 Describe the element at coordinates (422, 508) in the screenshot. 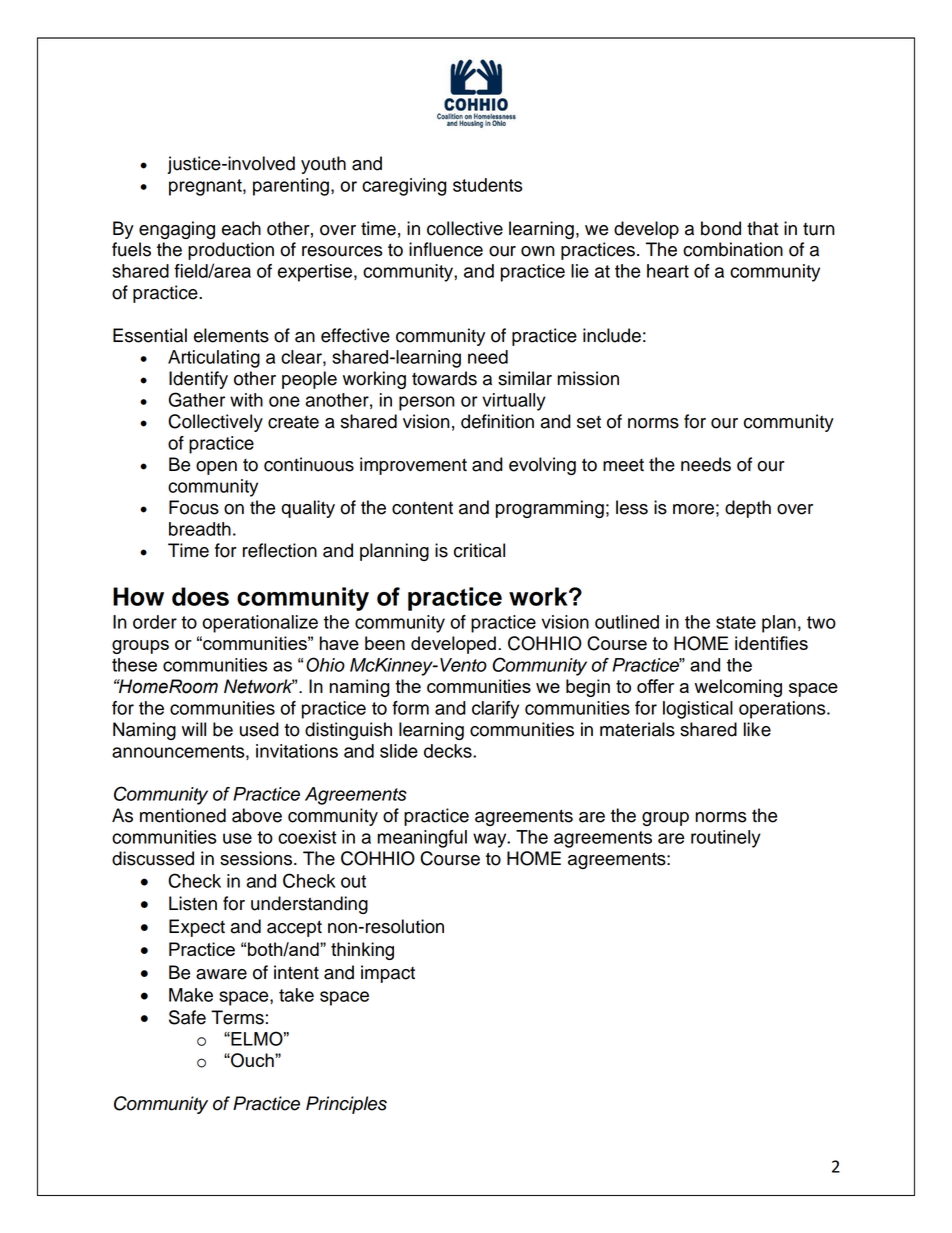

I see `content` at that location.
